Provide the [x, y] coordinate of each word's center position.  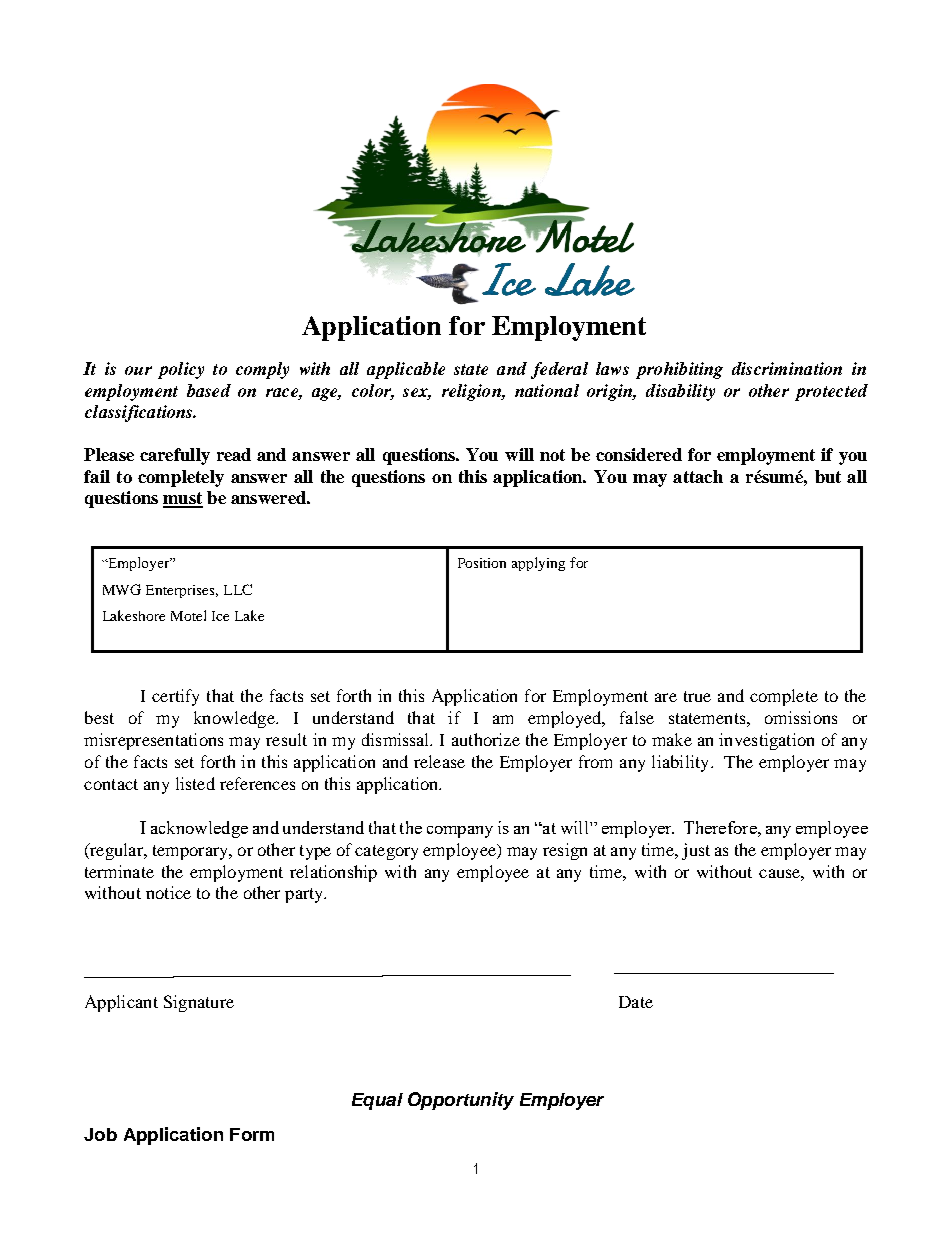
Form [252, 1134]
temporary [192, 852]
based [209, 390]
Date [636, 1002]
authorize [486, 739]
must [183, 499]
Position [482, 563]
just [696, 851]
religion [472, 392]
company [460, 832]
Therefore [721, 827]
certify [175, 697]
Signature [199, 1003]
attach [698, 476]
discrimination [787, 368]
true [697, 696]
